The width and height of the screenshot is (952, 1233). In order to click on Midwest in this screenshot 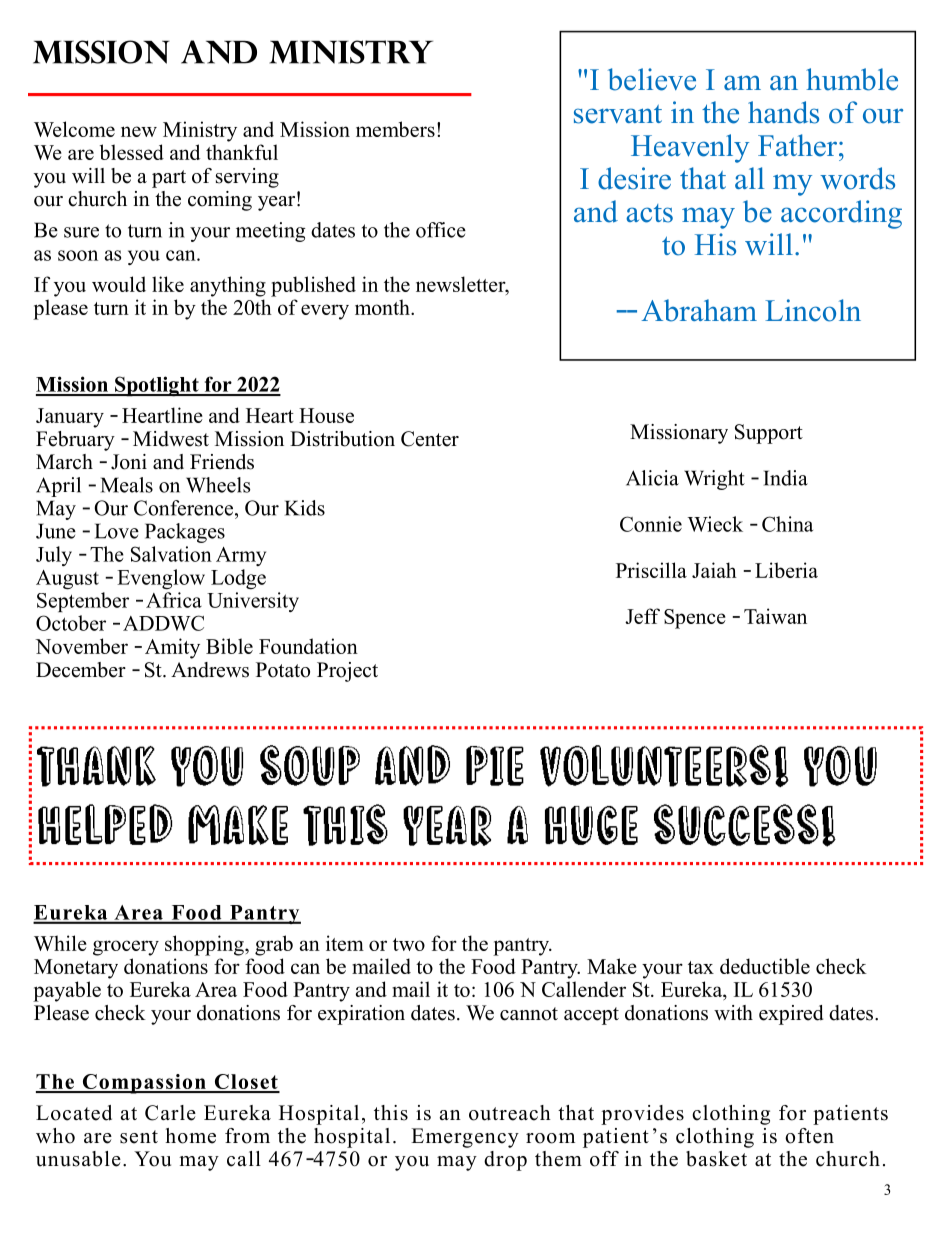, I will do `click(171, 439)`.
